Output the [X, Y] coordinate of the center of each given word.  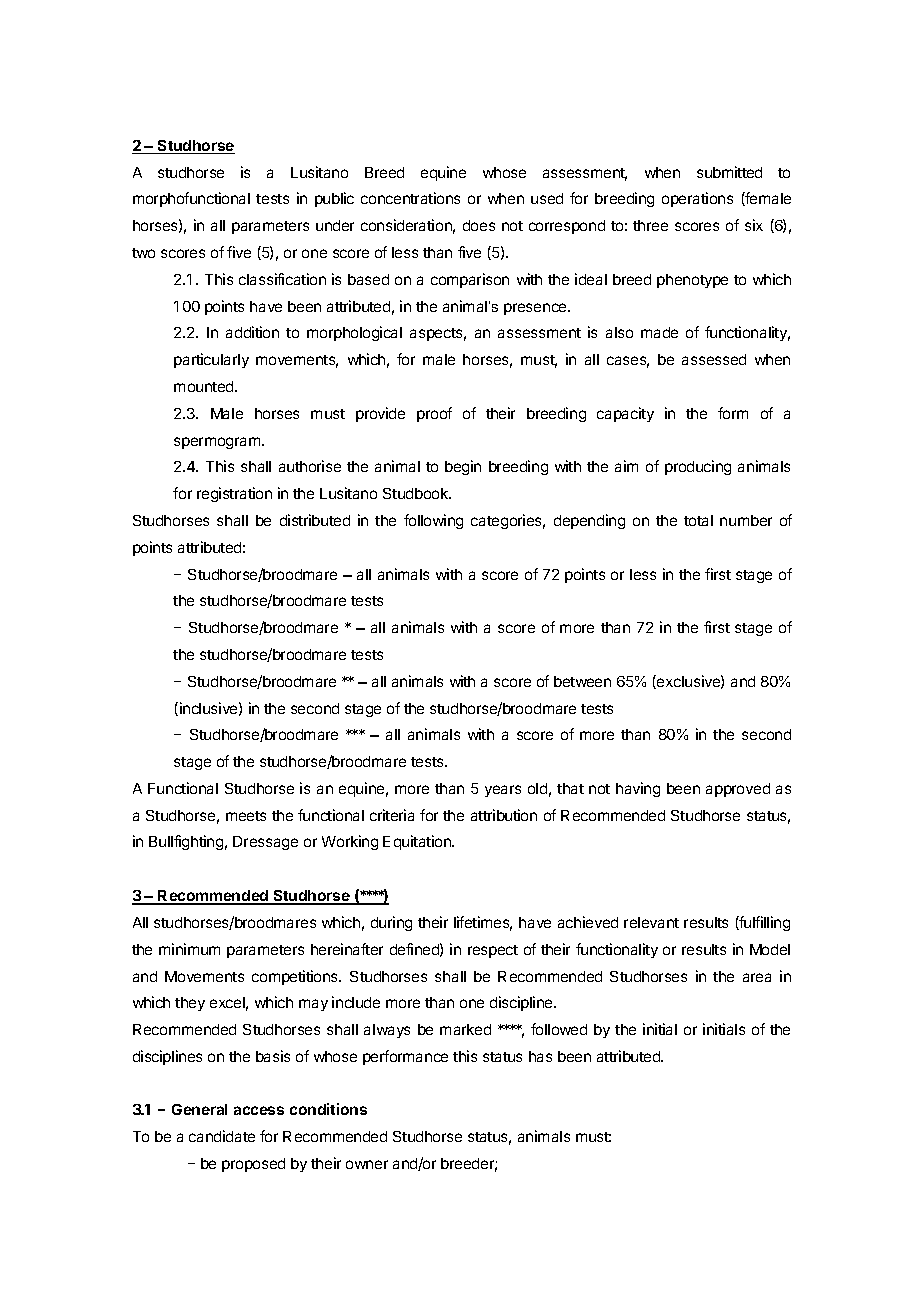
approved [738, 790]
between [582, 681]
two [143, 253]
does [479, 225]
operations [697, 199]
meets [246, 816]
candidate [222, 1136]
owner [367, 1164]
